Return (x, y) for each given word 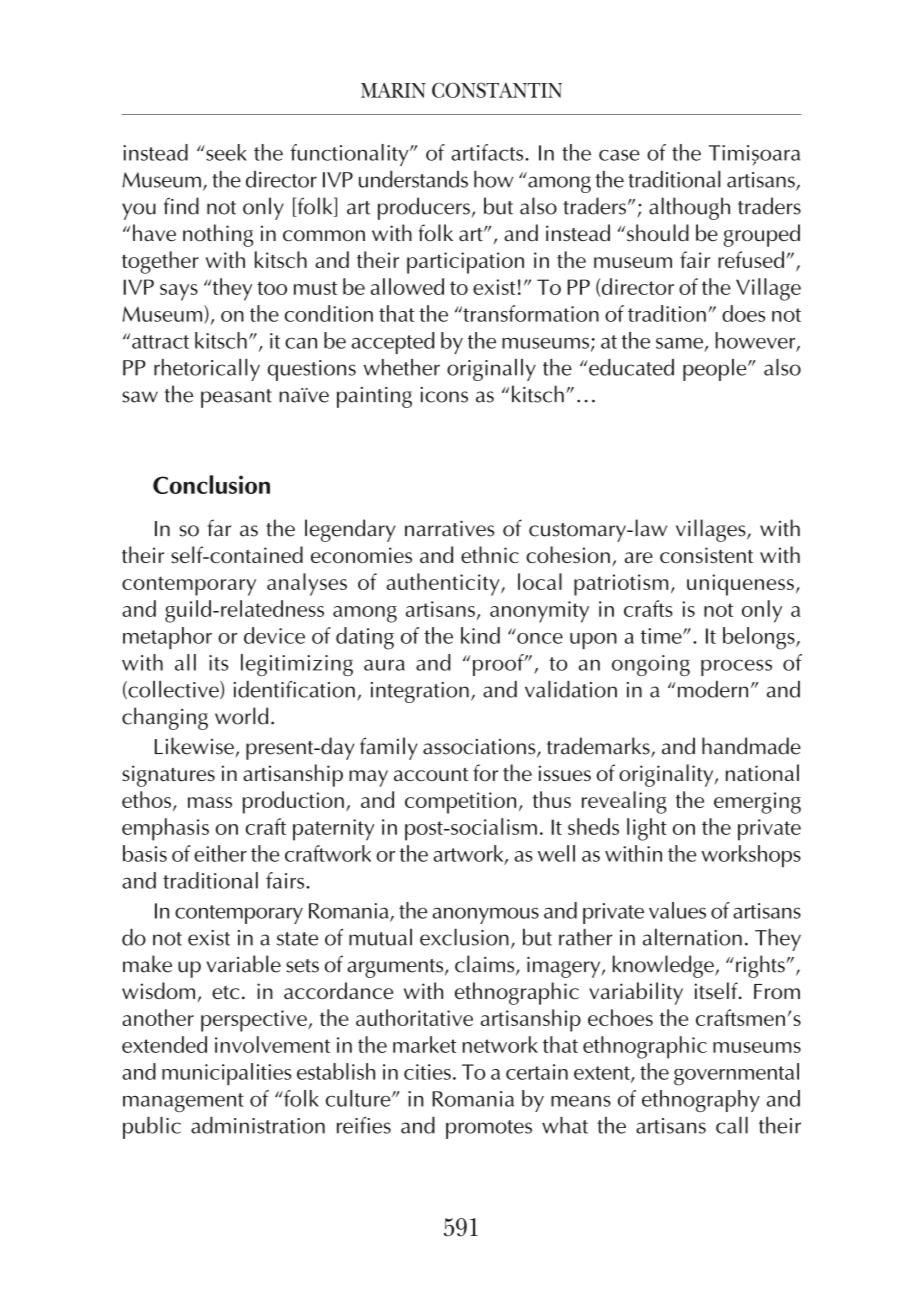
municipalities (227, 1074)
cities (427, 1072)
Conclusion (211, 484)
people (716, 370)
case (619, 155)
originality (667, 775)
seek (225, 152)
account (431, 774)
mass (210, 802)
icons (444, 395)
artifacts (488, 152)
